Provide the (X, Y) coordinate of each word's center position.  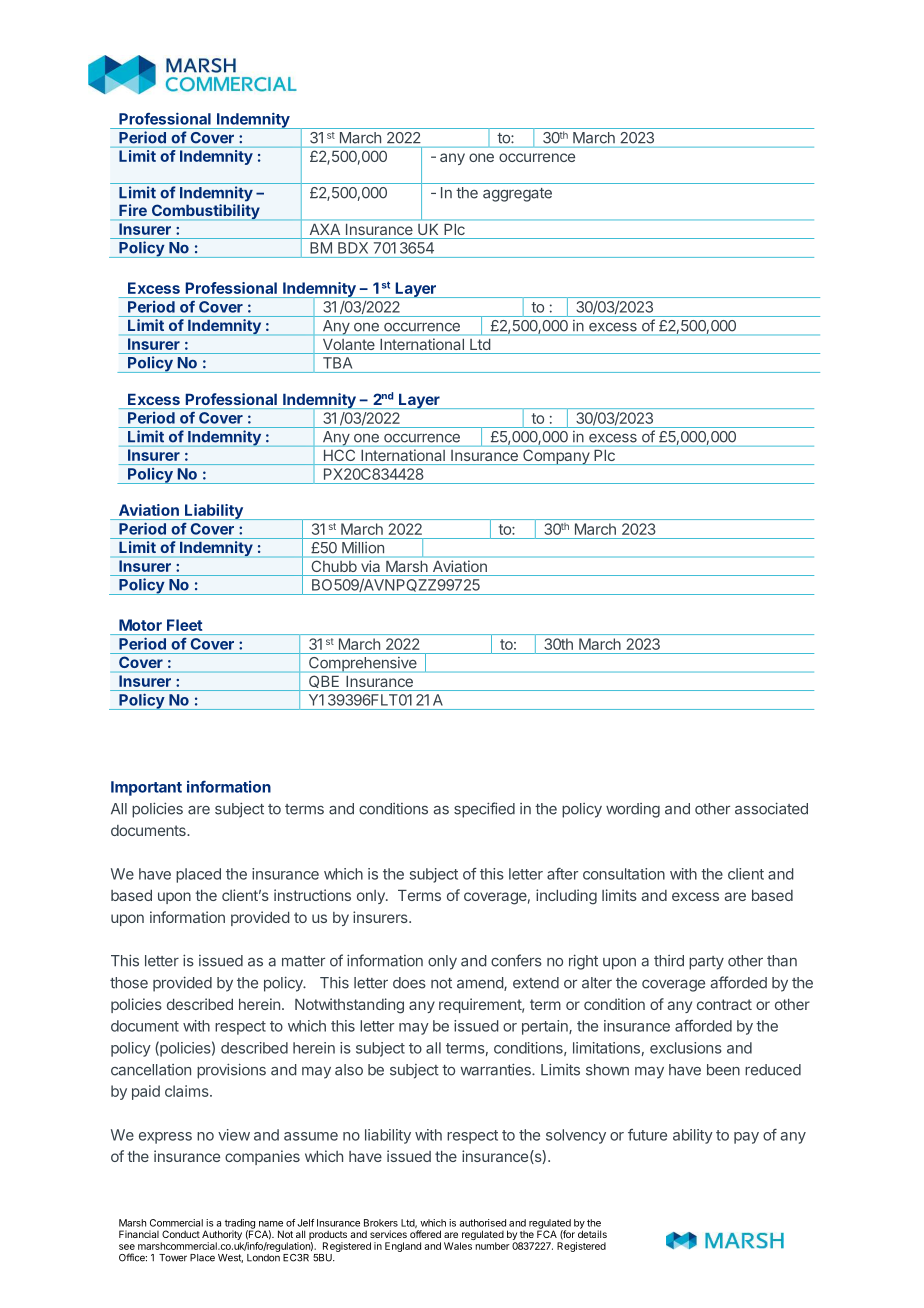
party (706, 963)
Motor (140, 625)
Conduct (181, 1234)
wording (633, 810)
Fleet (184, 625)
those (129, 983)
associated (771, 808)
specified (484, 810)
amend (481, 984)
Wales (458, 1246)
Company (556, 457)
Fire (133, 210)
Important (146, 788)
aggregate (517, 195)
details (592, 1233)
